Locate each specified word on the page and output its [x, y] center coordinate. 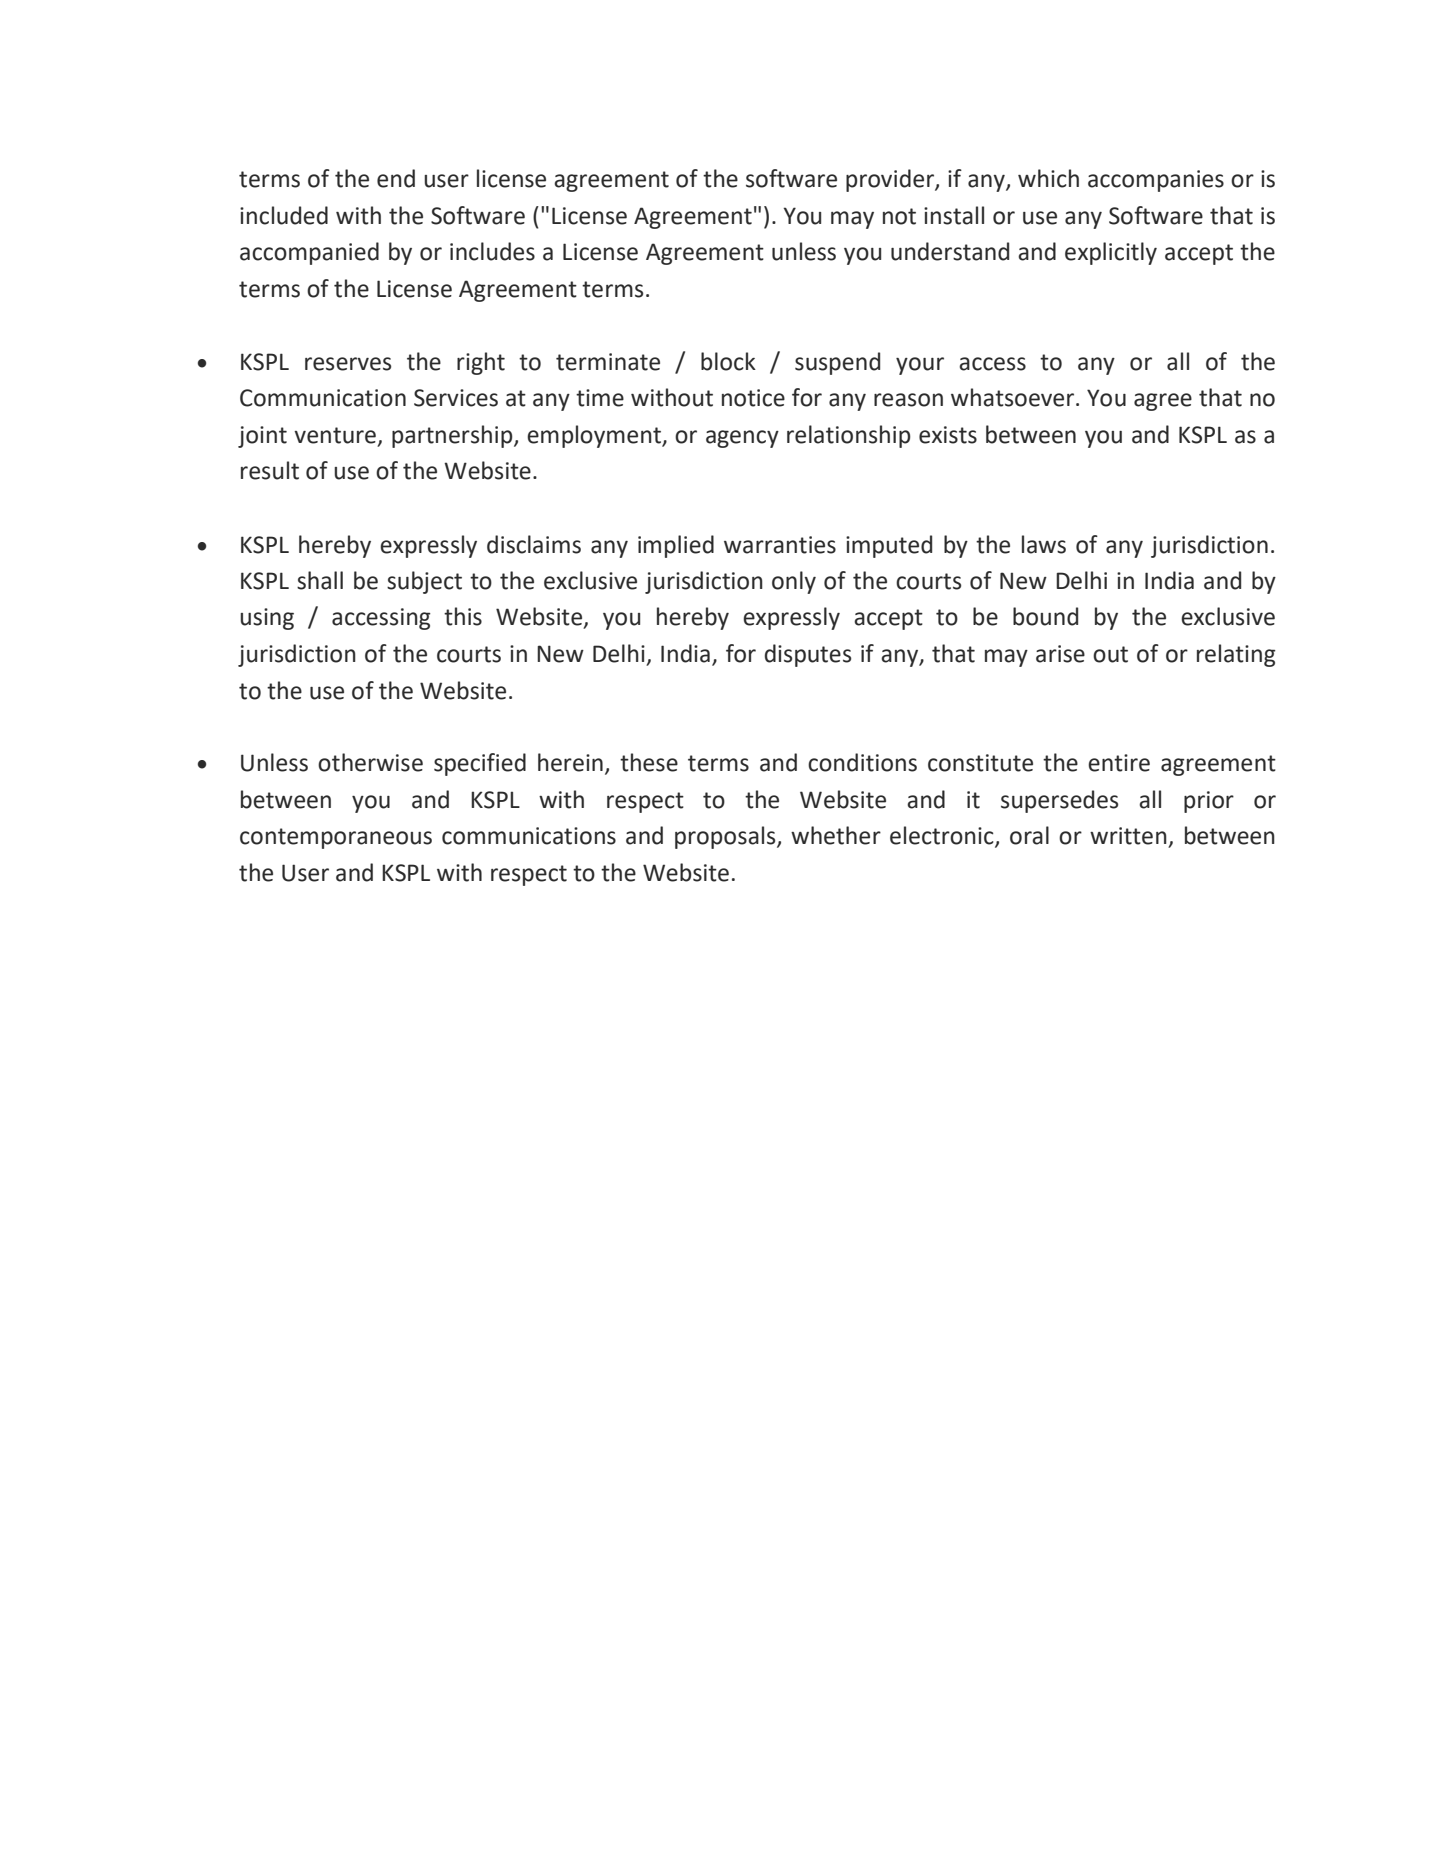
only [794, 582]
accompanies [1156, 181]
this [463, 616]
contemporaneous [336, 838]
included [284, 215]
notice [753, 398]
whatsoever [1014, 397]
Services [456, 398]
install [954, 215]
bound [1045, 616]
